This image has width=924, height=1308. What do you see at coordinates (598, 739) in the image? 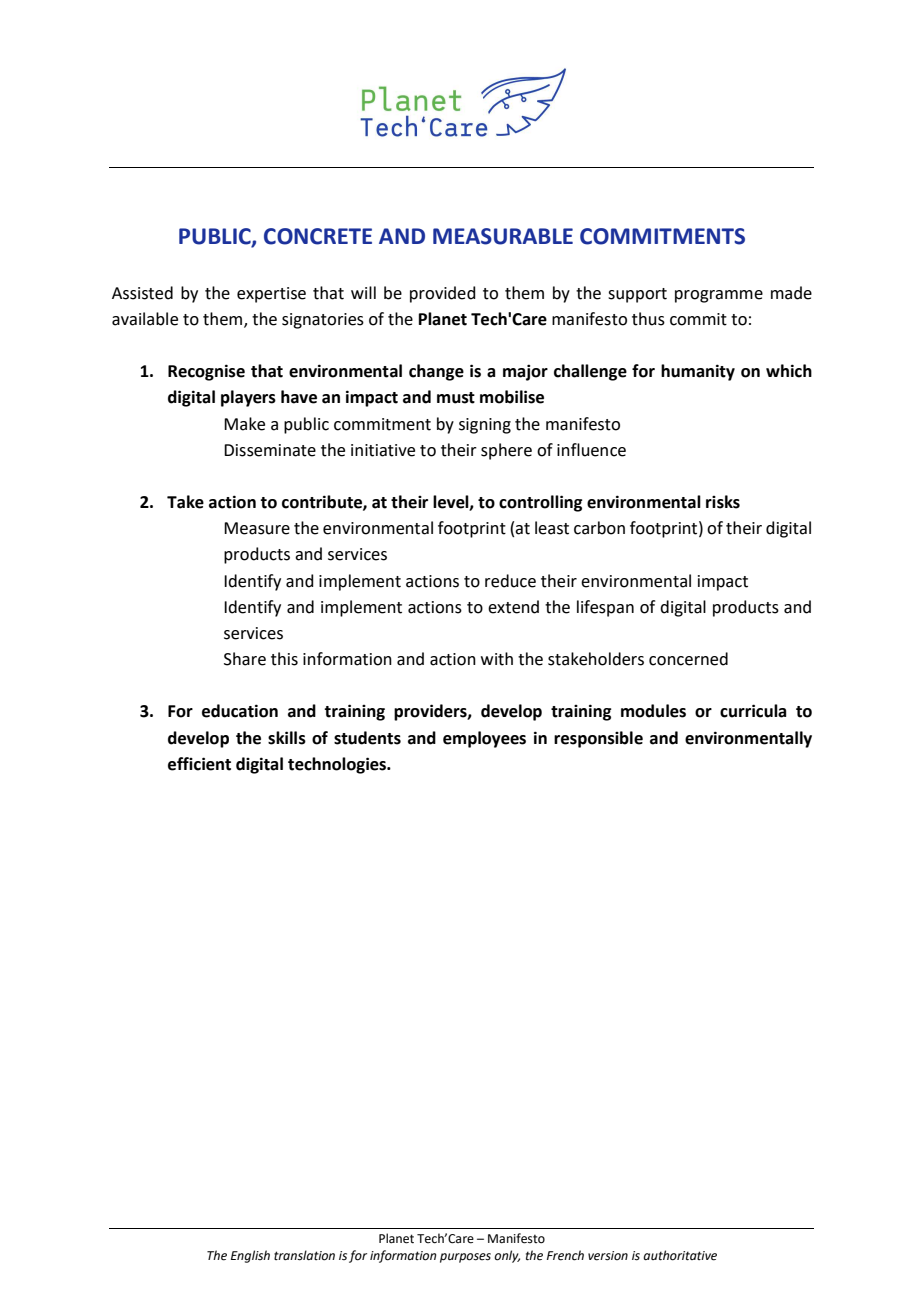
I see `responsible` at bounding box center [598, 739].
